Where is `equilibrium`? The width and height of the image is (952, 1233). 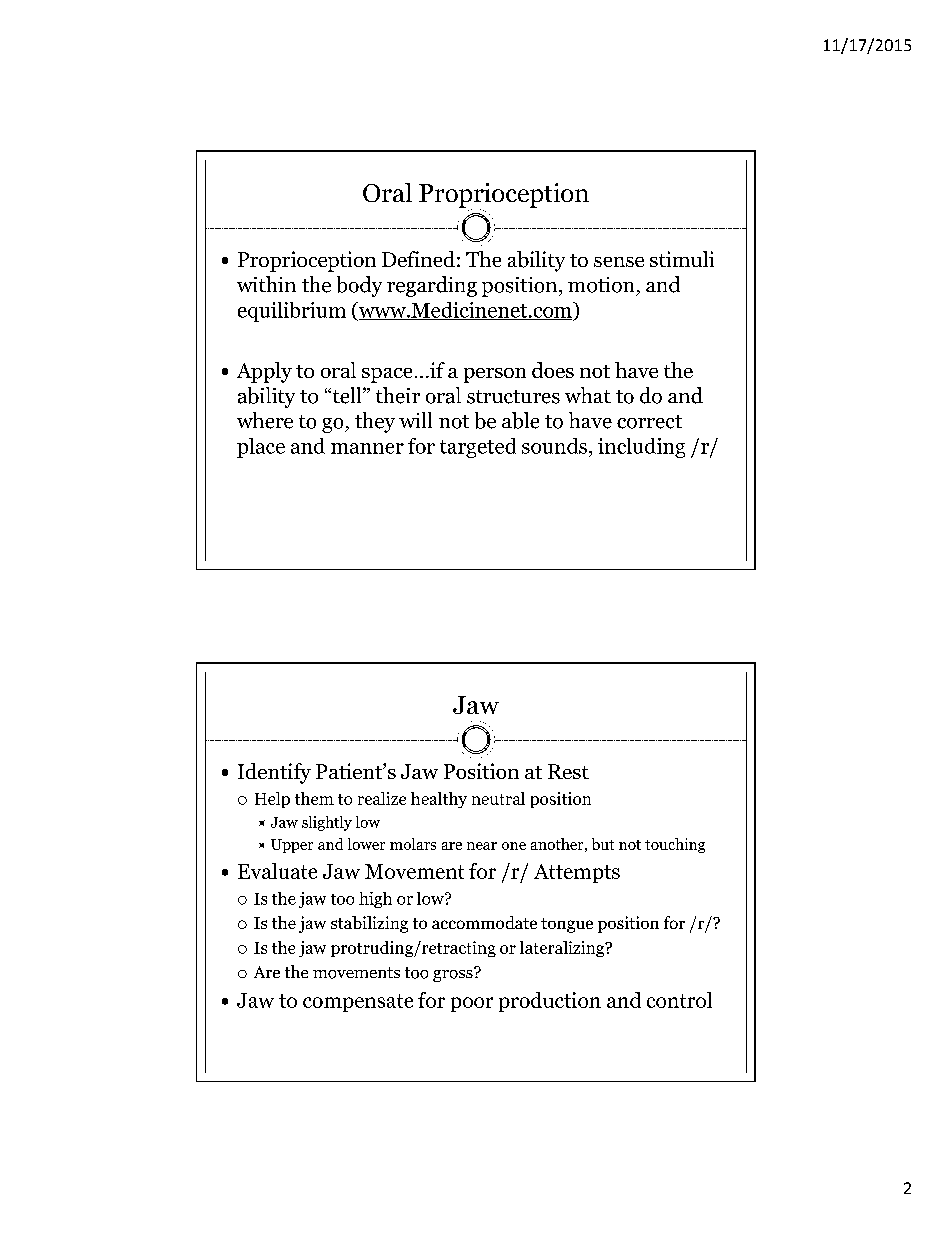 equilibrium is located at coordinates (292, 312).
